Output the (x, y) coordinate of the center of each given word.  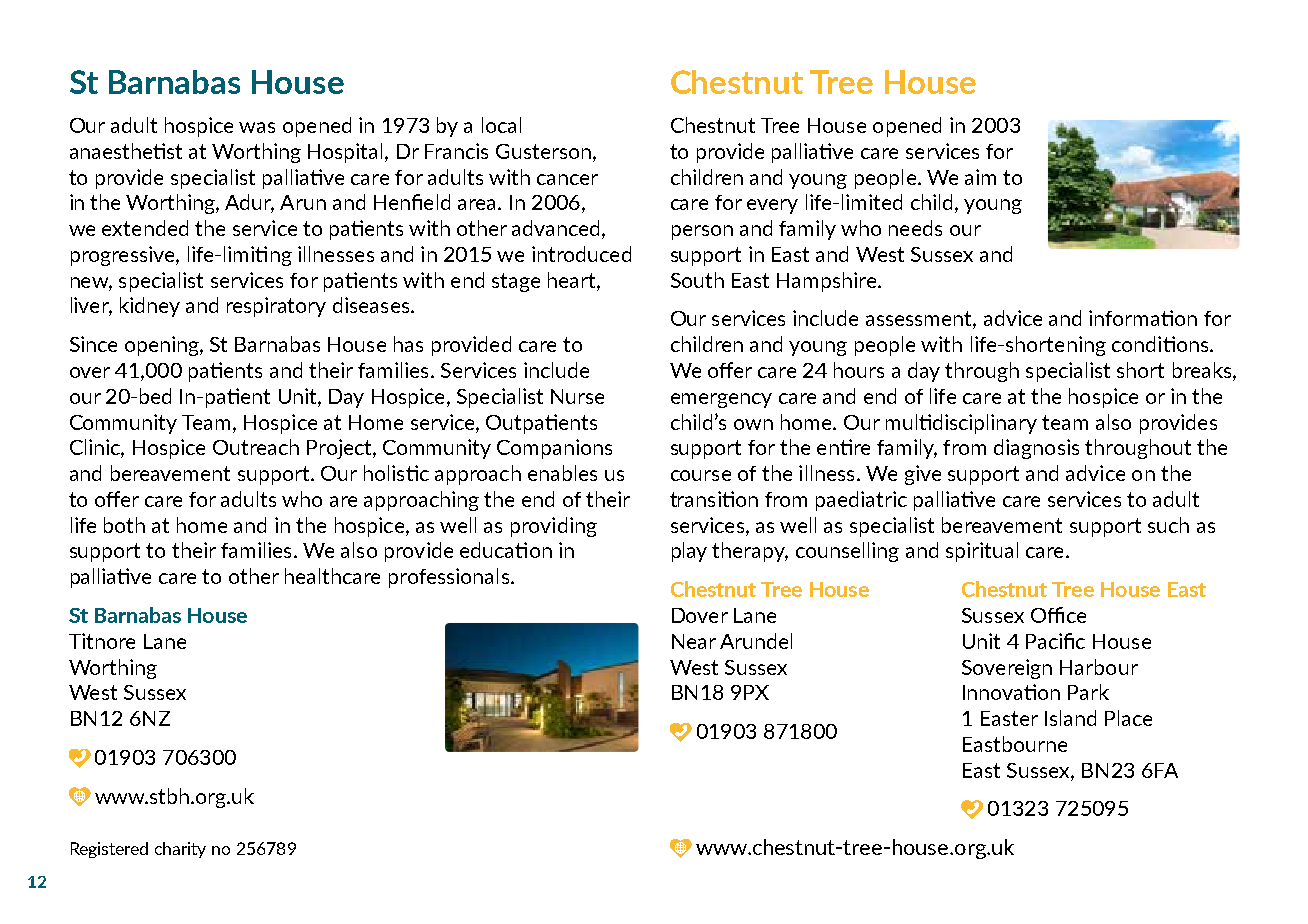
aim (980, 177)
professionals (449, 578)
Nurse (577, 396)
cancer (567, 179)
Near (694, 641)
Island (1070, 718)
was (257, 127)
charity (180, 850)
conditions (1161, 344)
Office (1058, 615)
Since (93, 344)
